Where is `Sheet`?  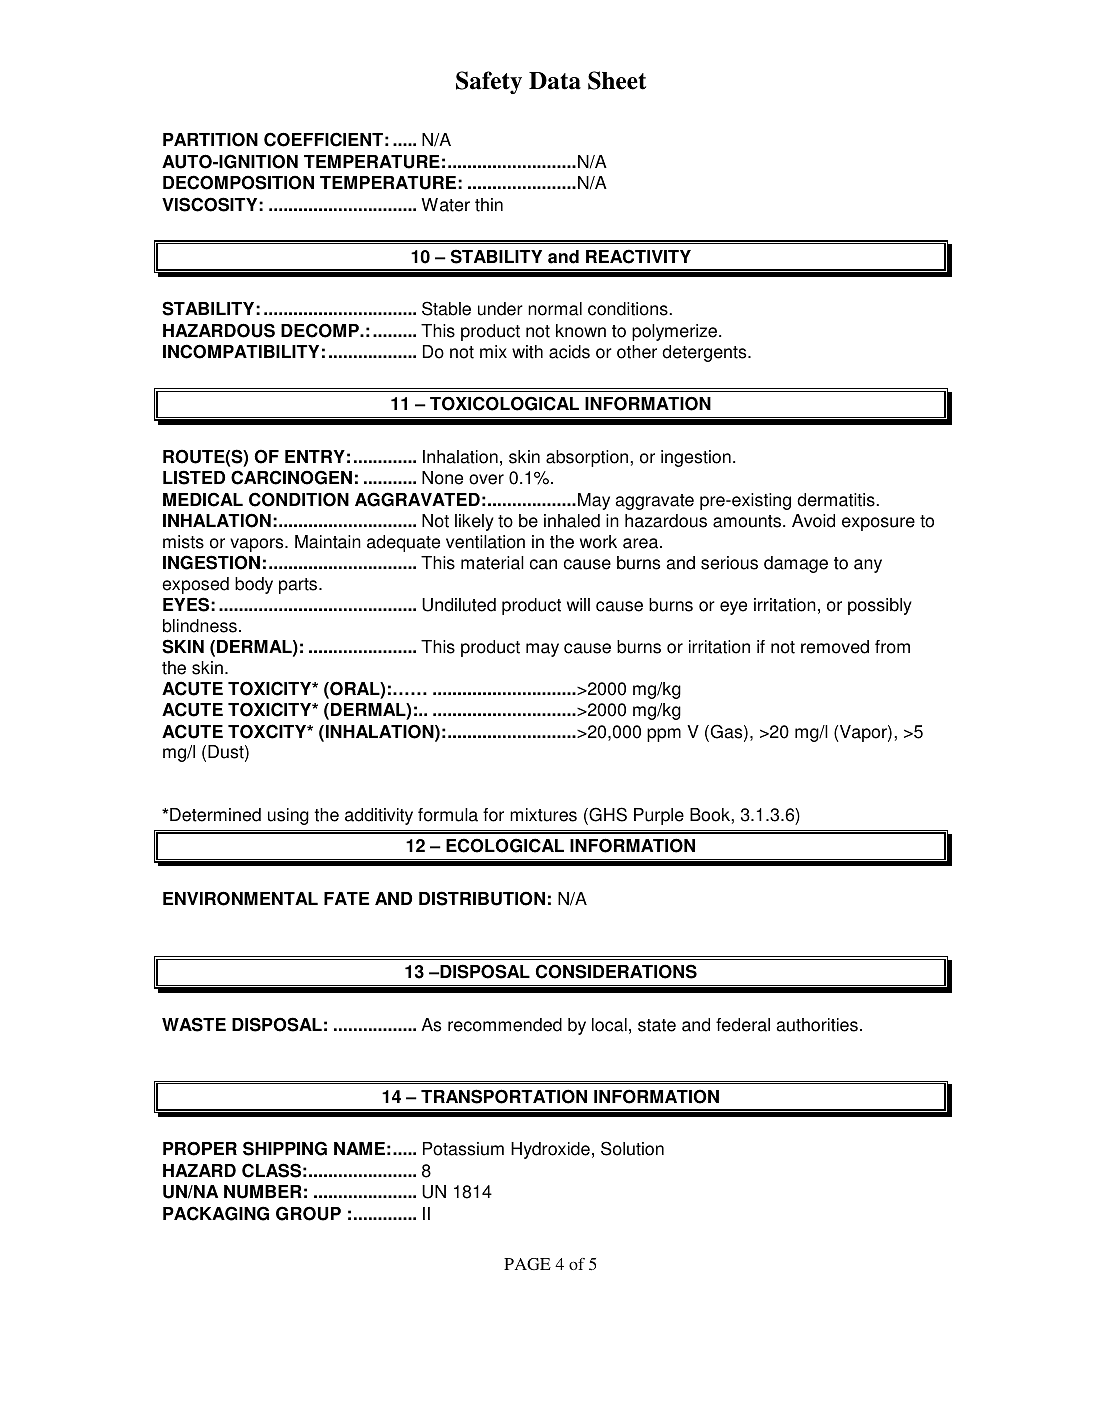
Sheet is located at coordinates (617, 80).
